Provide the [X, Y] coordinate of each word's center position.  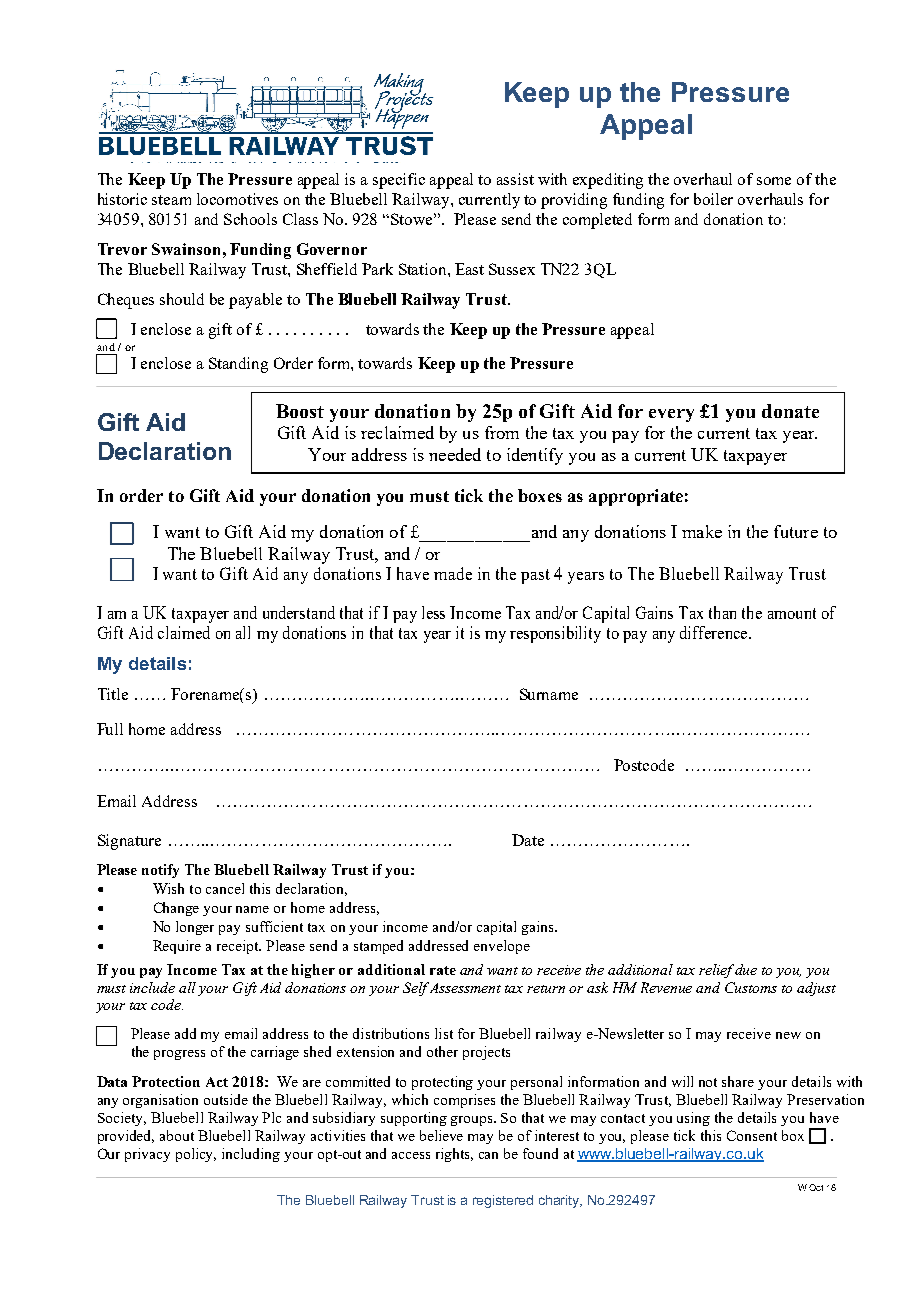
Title [113, 694]
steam [171, 200]
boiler [713, 199]
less [433, 612]
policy [196, 1155]
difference [715, 632]
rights [454, 1155]
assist [515, 179]
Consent [752, 1135]
